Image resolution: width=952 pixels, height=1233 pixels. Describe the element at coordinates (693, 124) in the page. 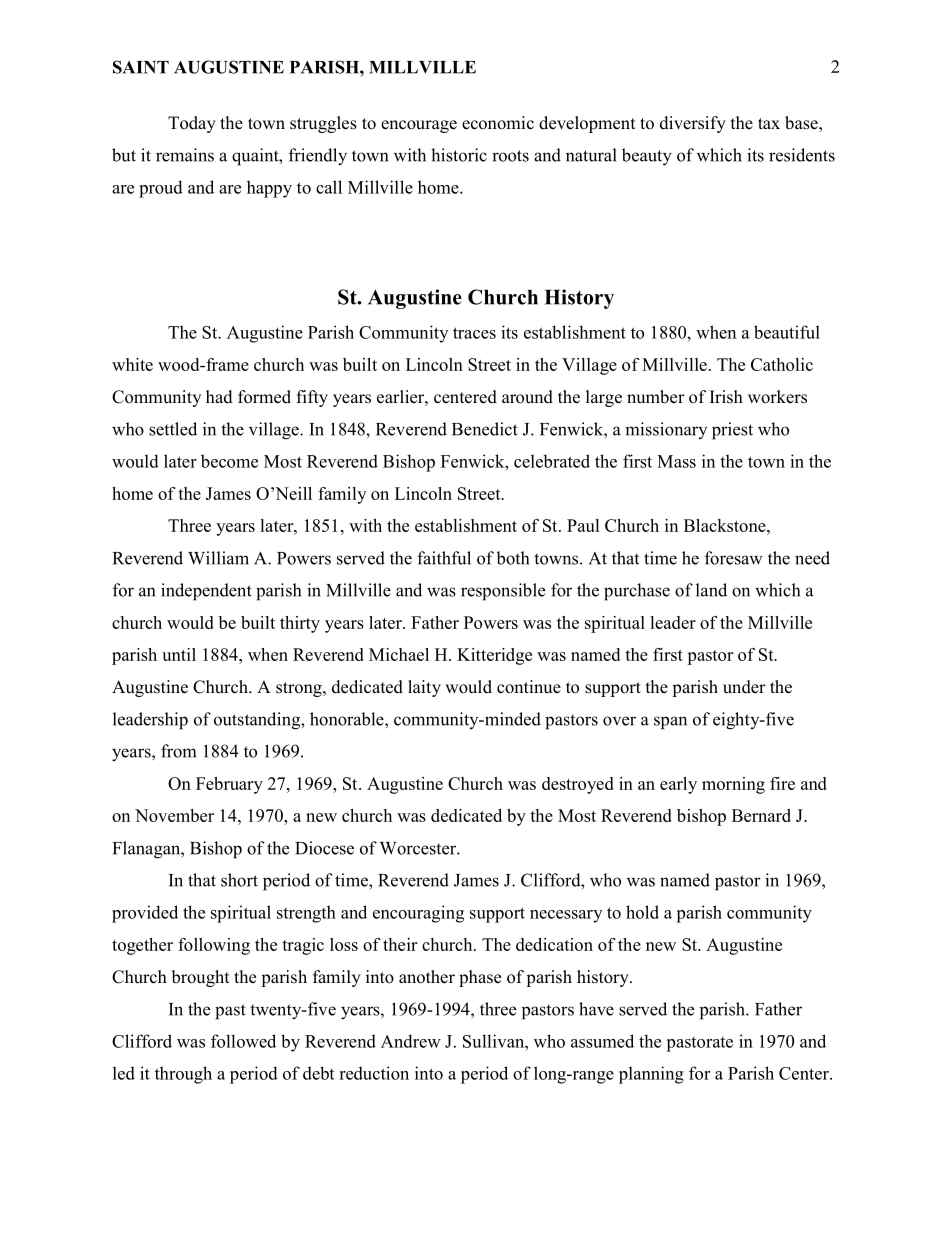

I see `diversify` at that location.
